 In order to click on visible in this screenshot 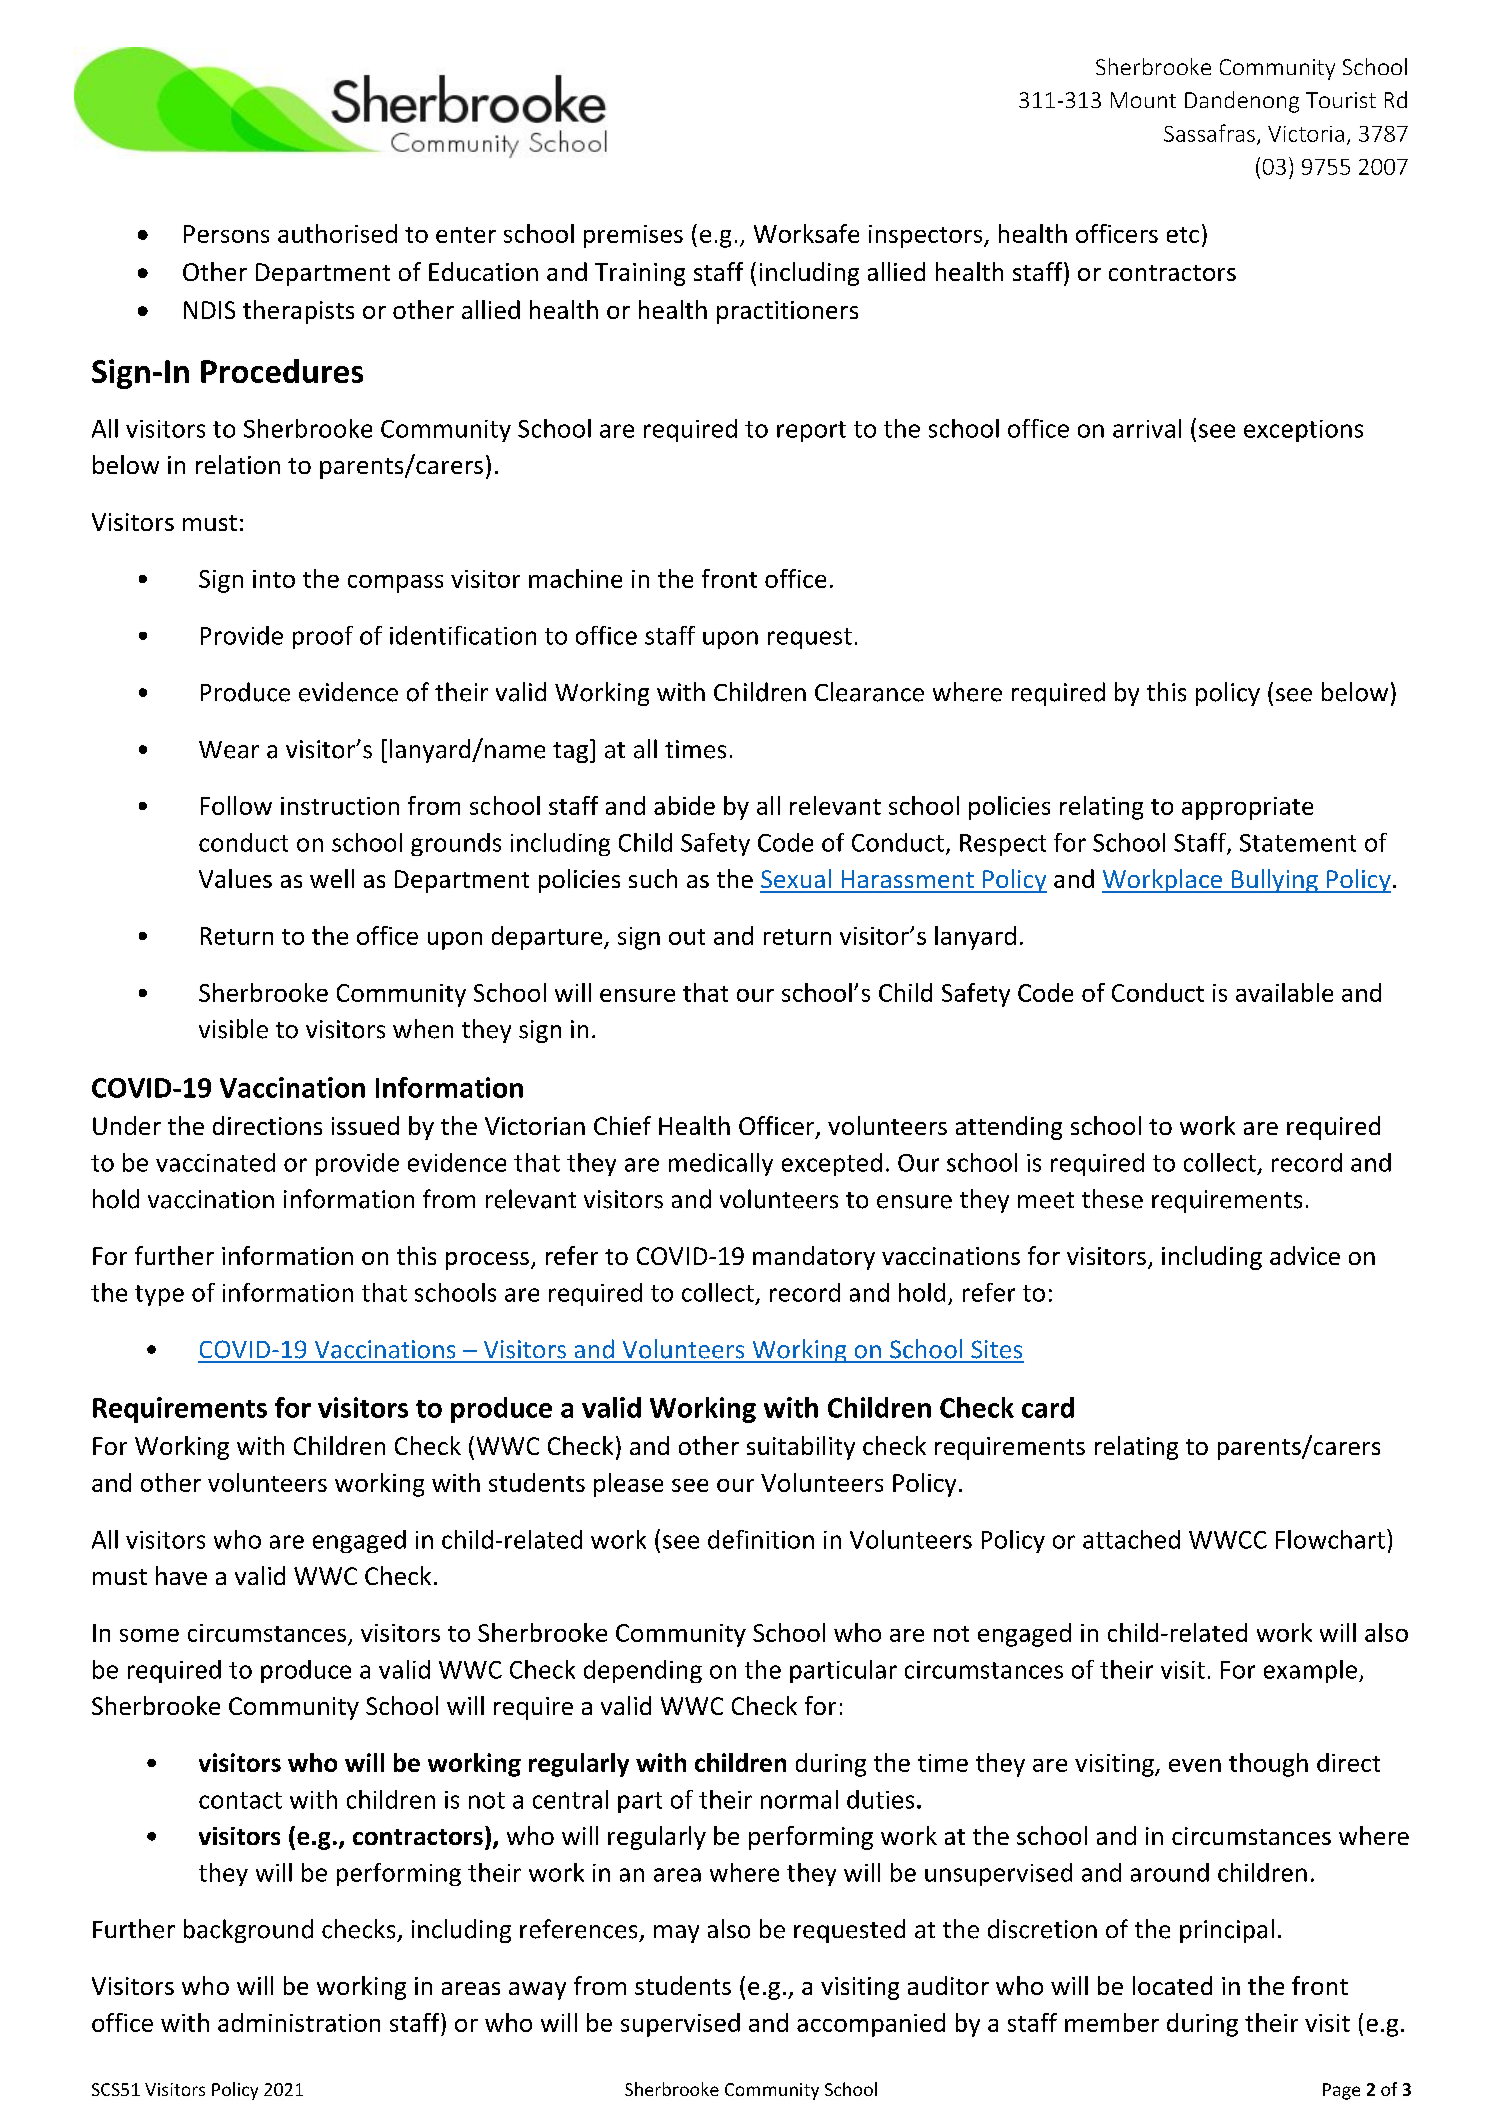, I will do `click(233, 1029)`.
